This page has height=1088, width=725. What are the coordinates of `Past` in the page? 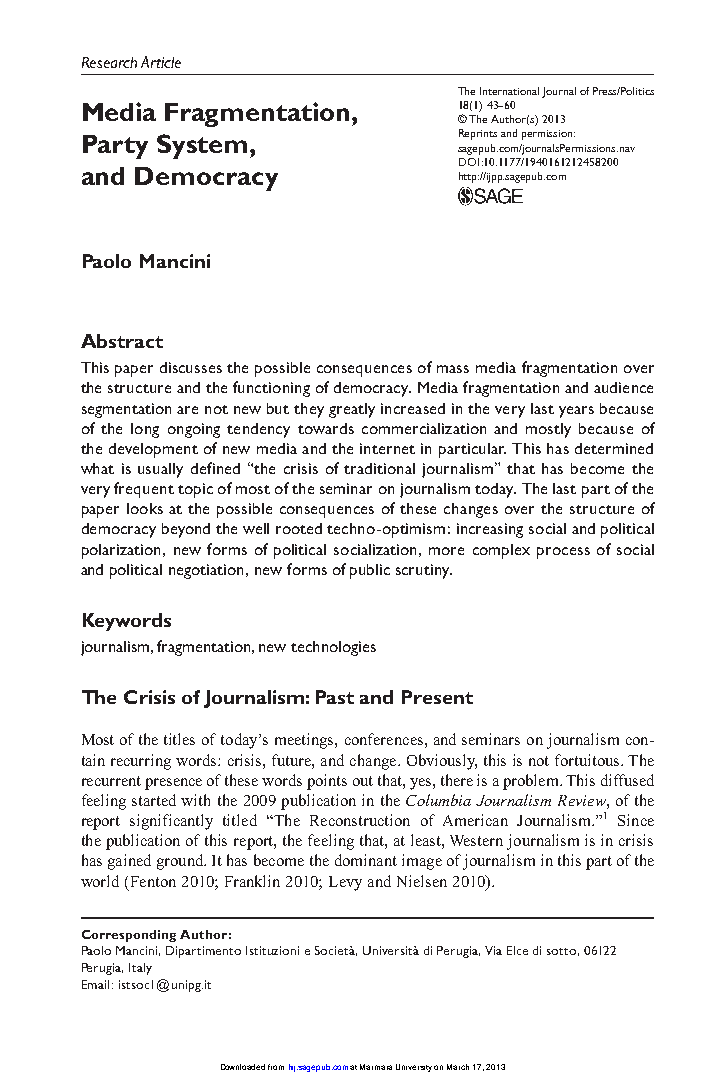 It's located at (335, 697).
